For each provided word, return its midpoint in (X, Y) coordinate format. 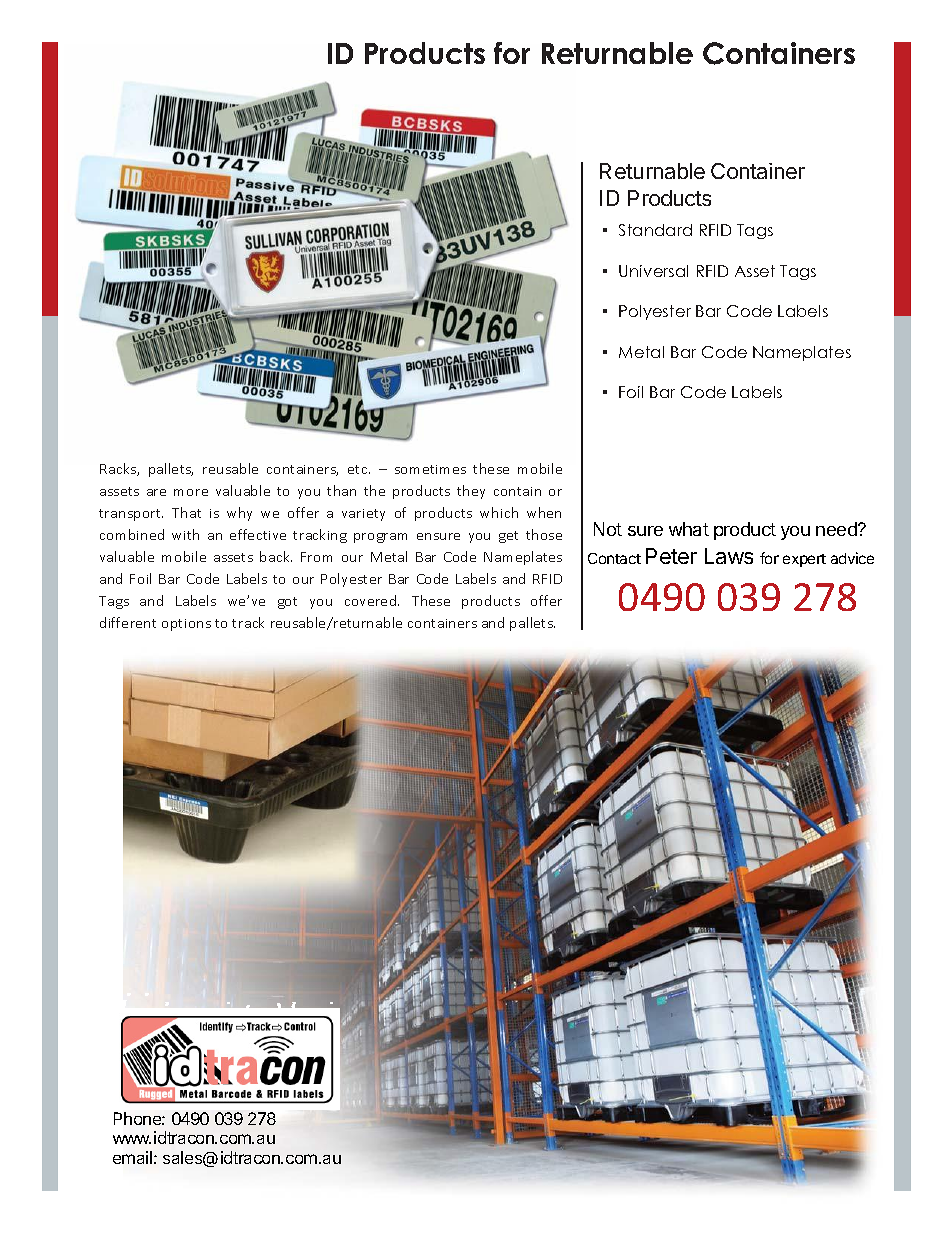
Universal (653, 271)
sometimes (430, 469)
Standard (655, 230)
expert (804, 560)
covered (372, 600)
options (186, 625)
